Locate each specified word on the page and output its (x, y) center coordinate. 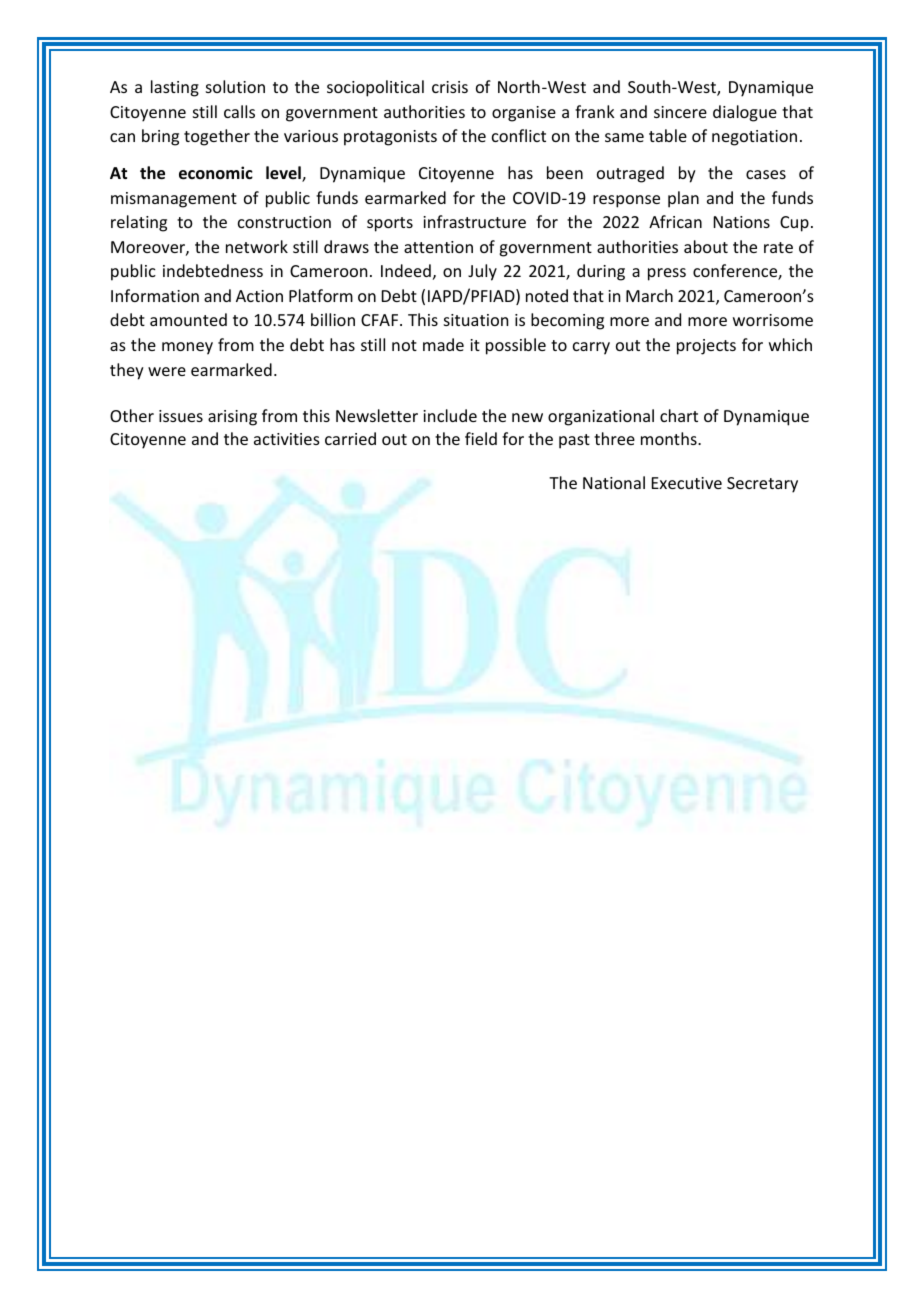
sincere (680, 112)
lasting (175, 88)
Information (155, 295)
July (482, 272)
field (481, 438)
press (667, 274)
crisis (450, 87)
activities (287, 439)
